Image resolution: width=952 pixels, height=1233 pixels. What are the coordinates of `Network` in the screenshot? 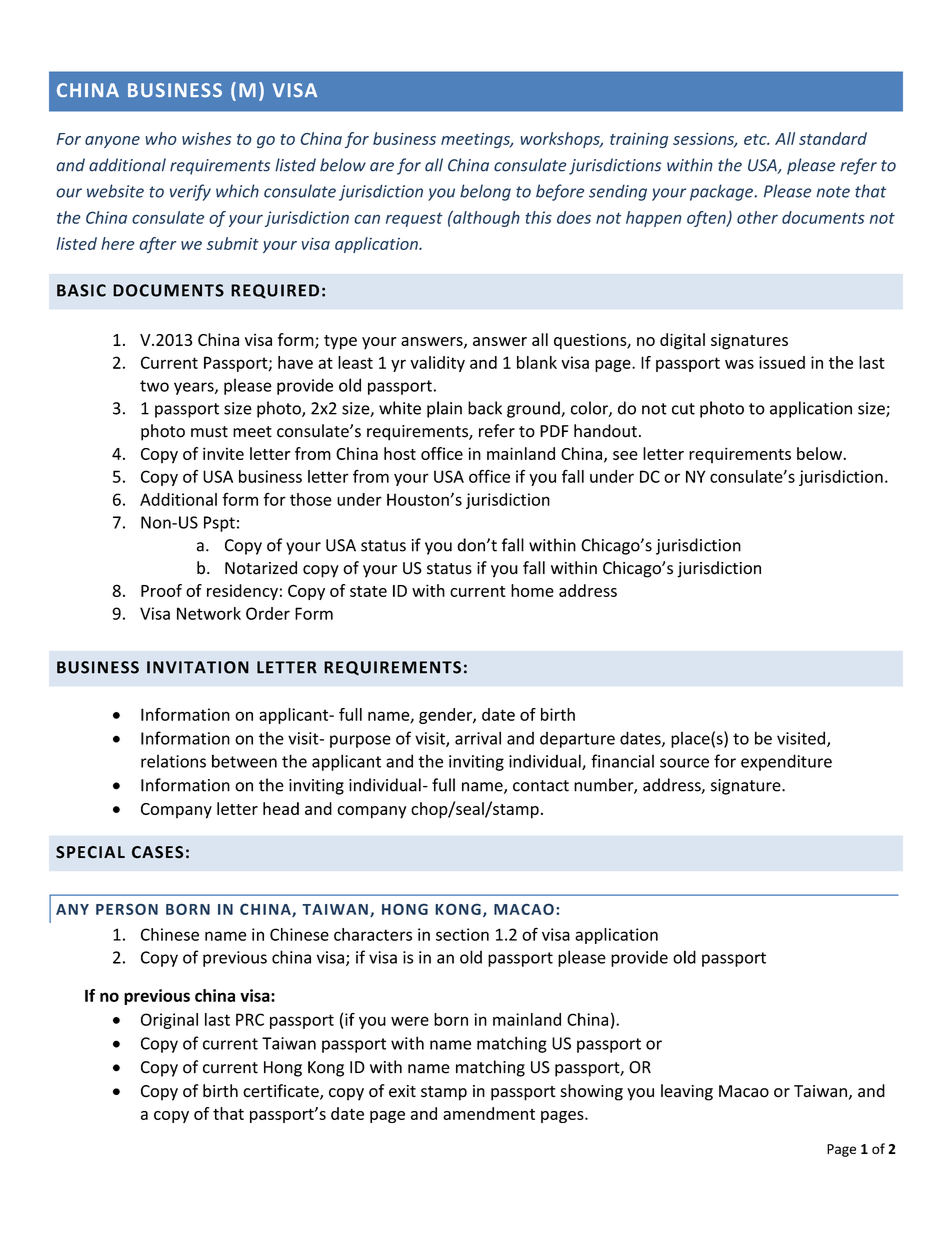 It's located at (209, 613).
